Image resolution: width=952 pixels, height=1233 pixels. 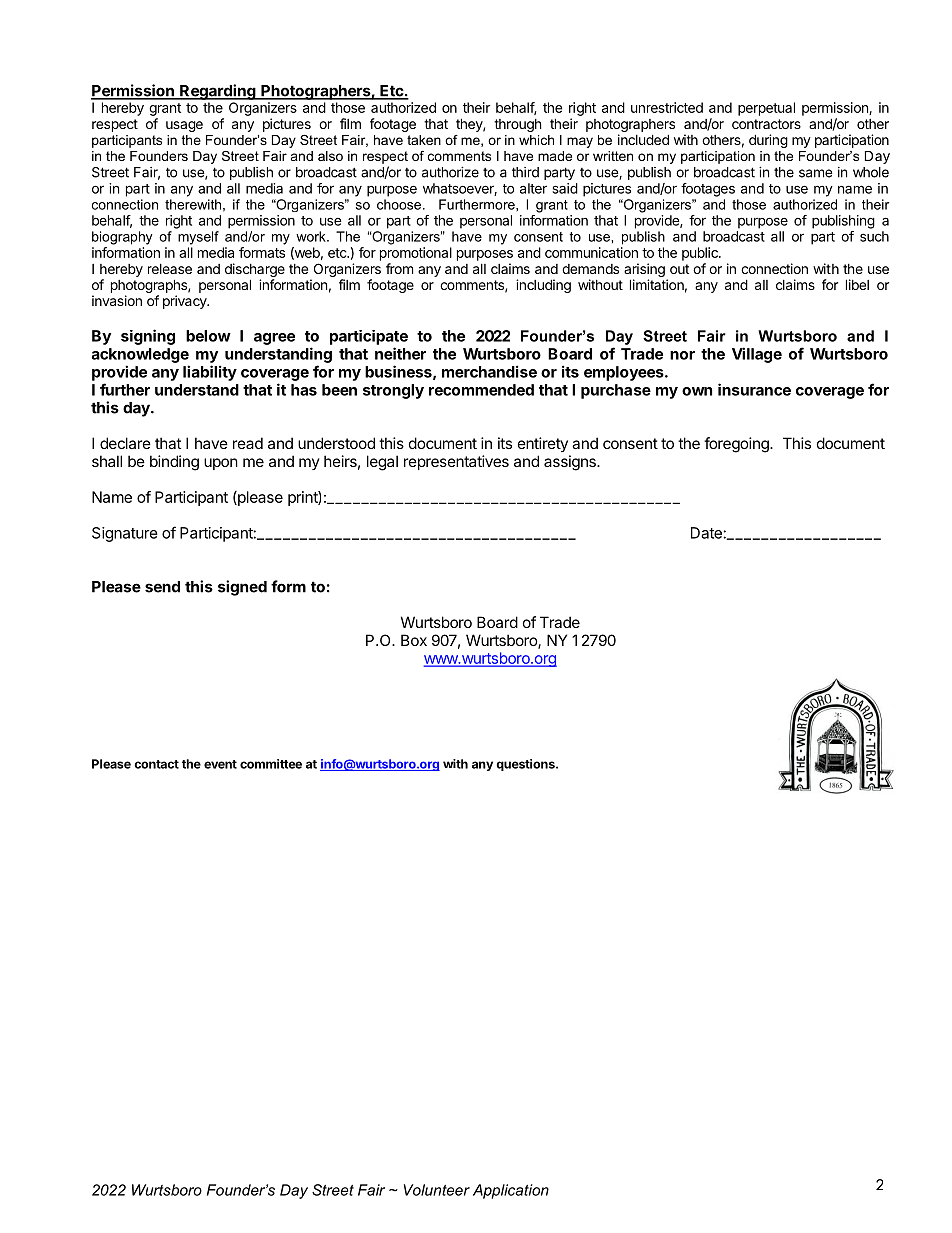 What do you see at coordinates (766, 124) in the document?
I see `contractors` at bounding box center [766, 124].
